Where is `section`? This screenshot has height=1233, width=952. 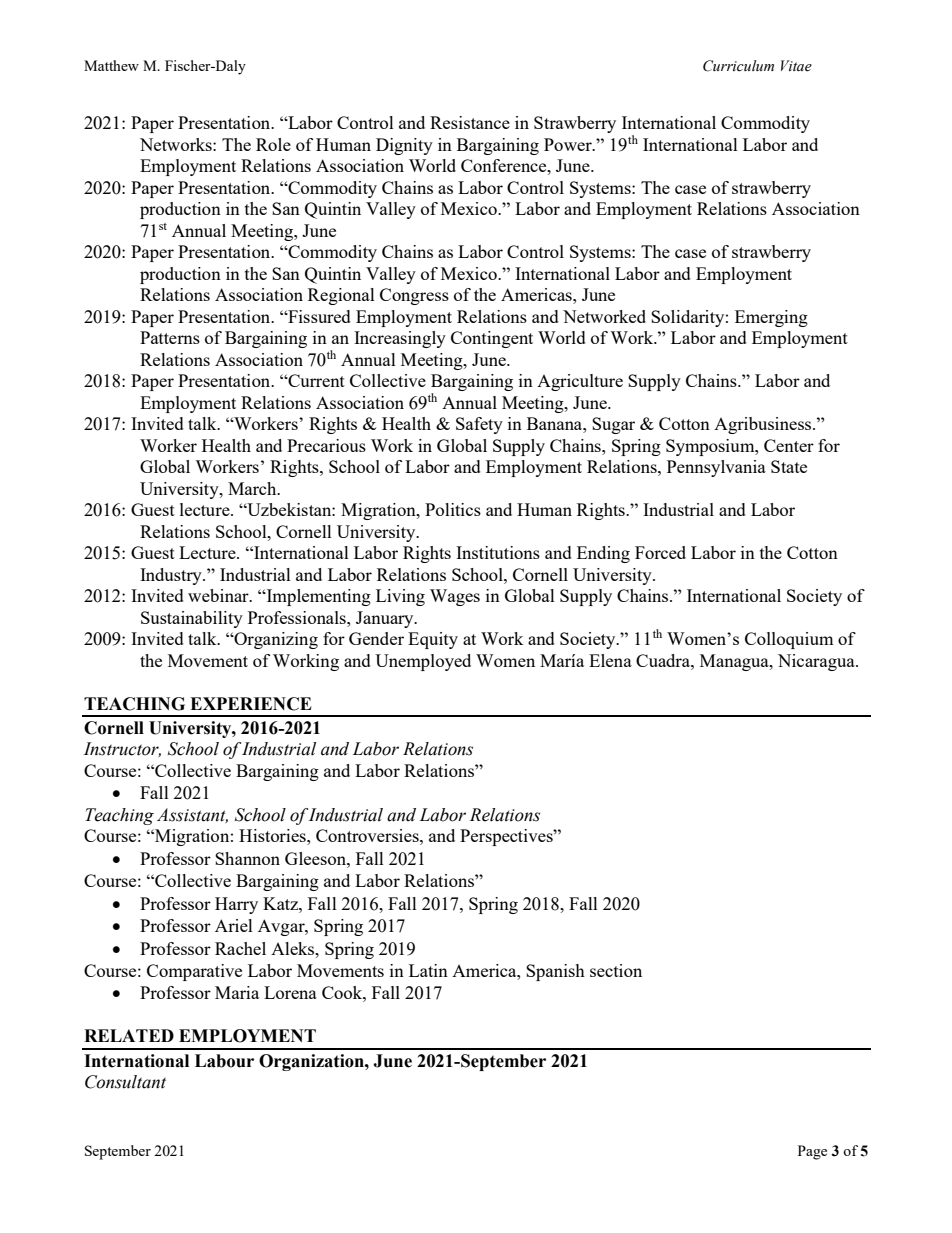
section is located at coordinates (616, 970).
